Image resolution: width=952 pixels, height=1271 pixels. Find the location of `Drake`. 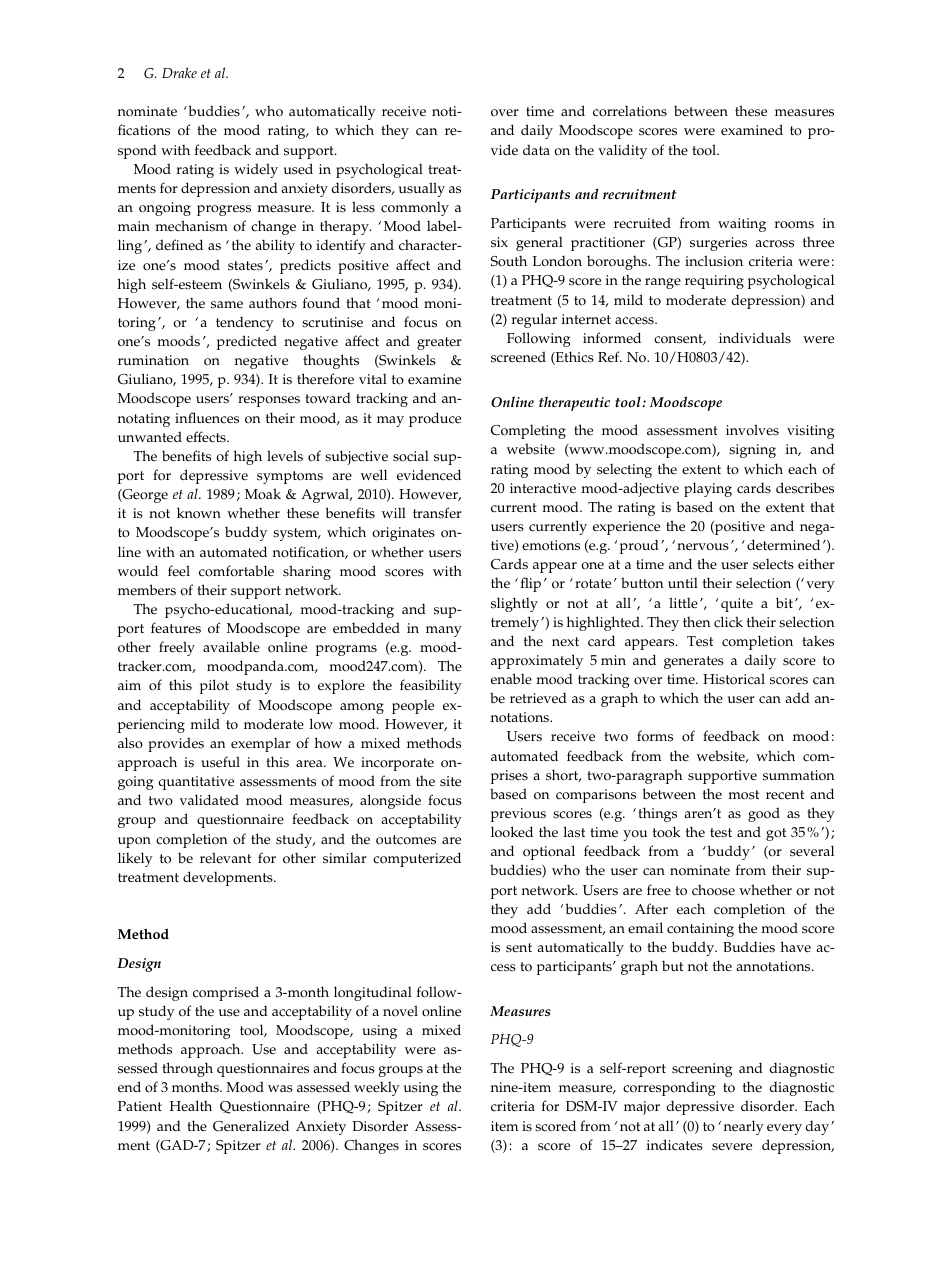

Drake is located at coordinates (179, 72).
